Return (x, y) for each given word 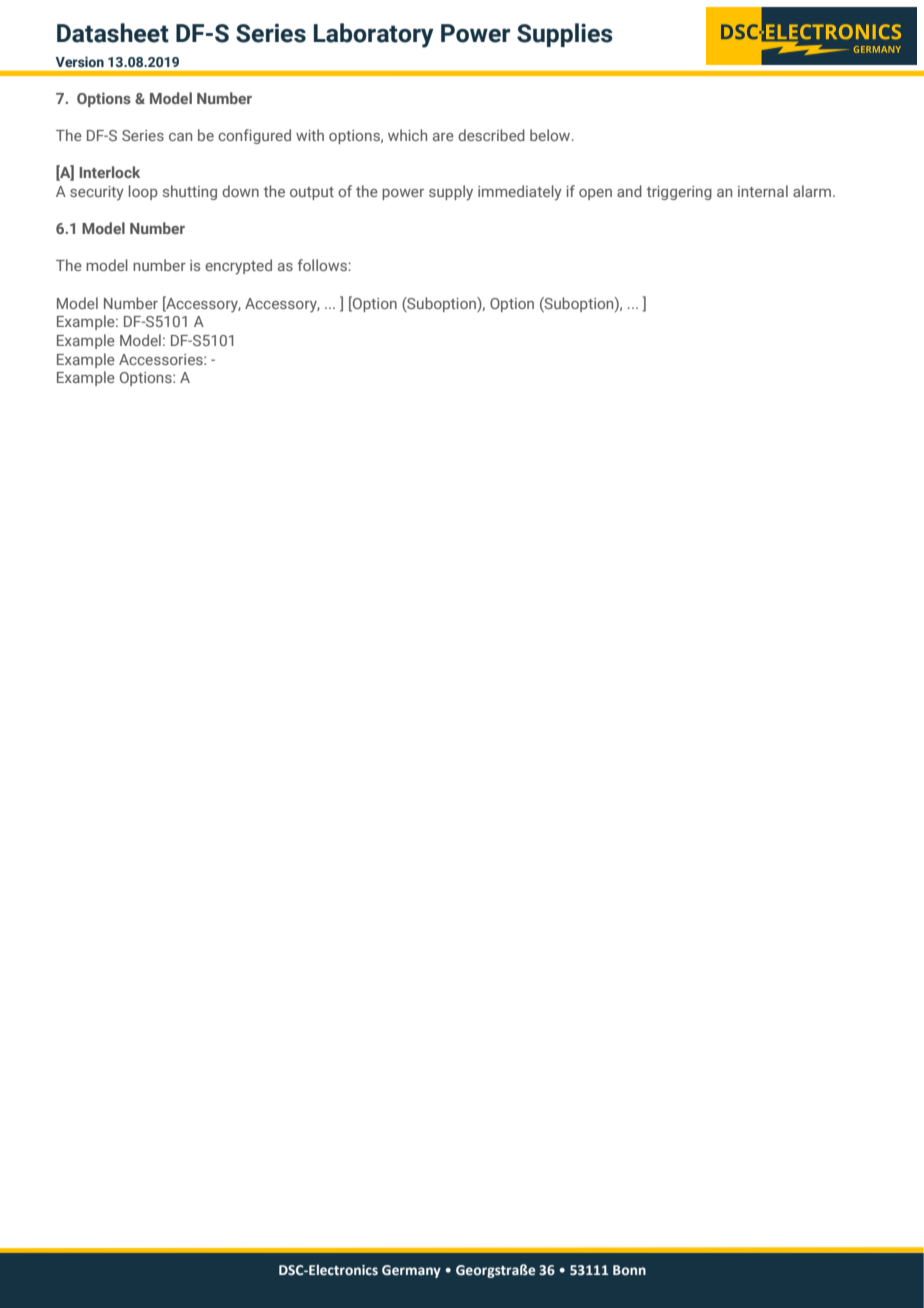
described (491, 135)
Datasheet (113, 33)
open (595, 194)
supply (451, 193)
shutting (190, 192)
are (443, 137)
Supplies (565, 35)
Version (80, 61)
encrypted (238, 267)
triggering (679, 193)
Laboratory (374, 35)
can (180, 137)
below (551, 135)
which (407, 135)
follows (323, 265)
